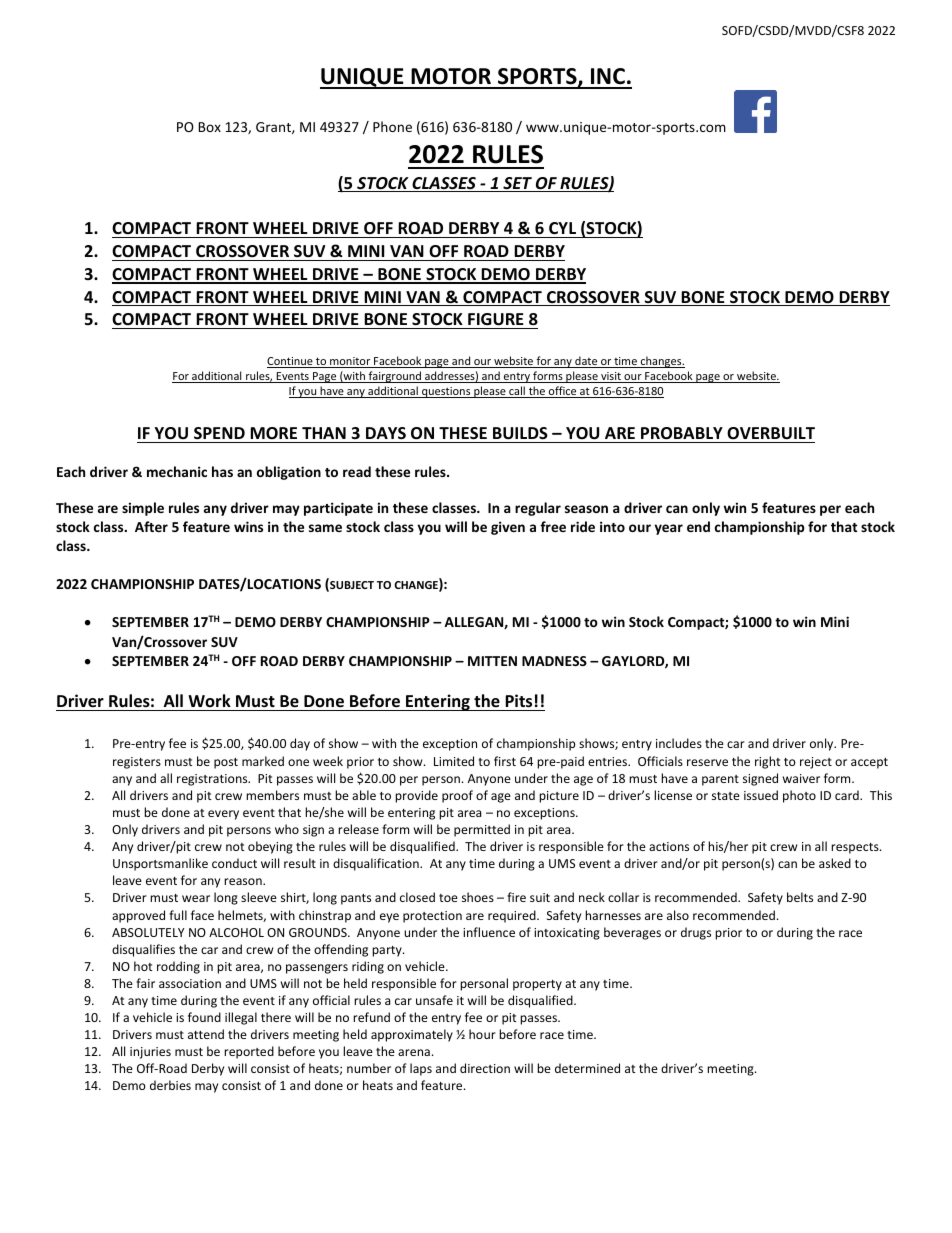 The height and width of the document is (1233, 952). I want to click on attend, so click(206, 1034).
